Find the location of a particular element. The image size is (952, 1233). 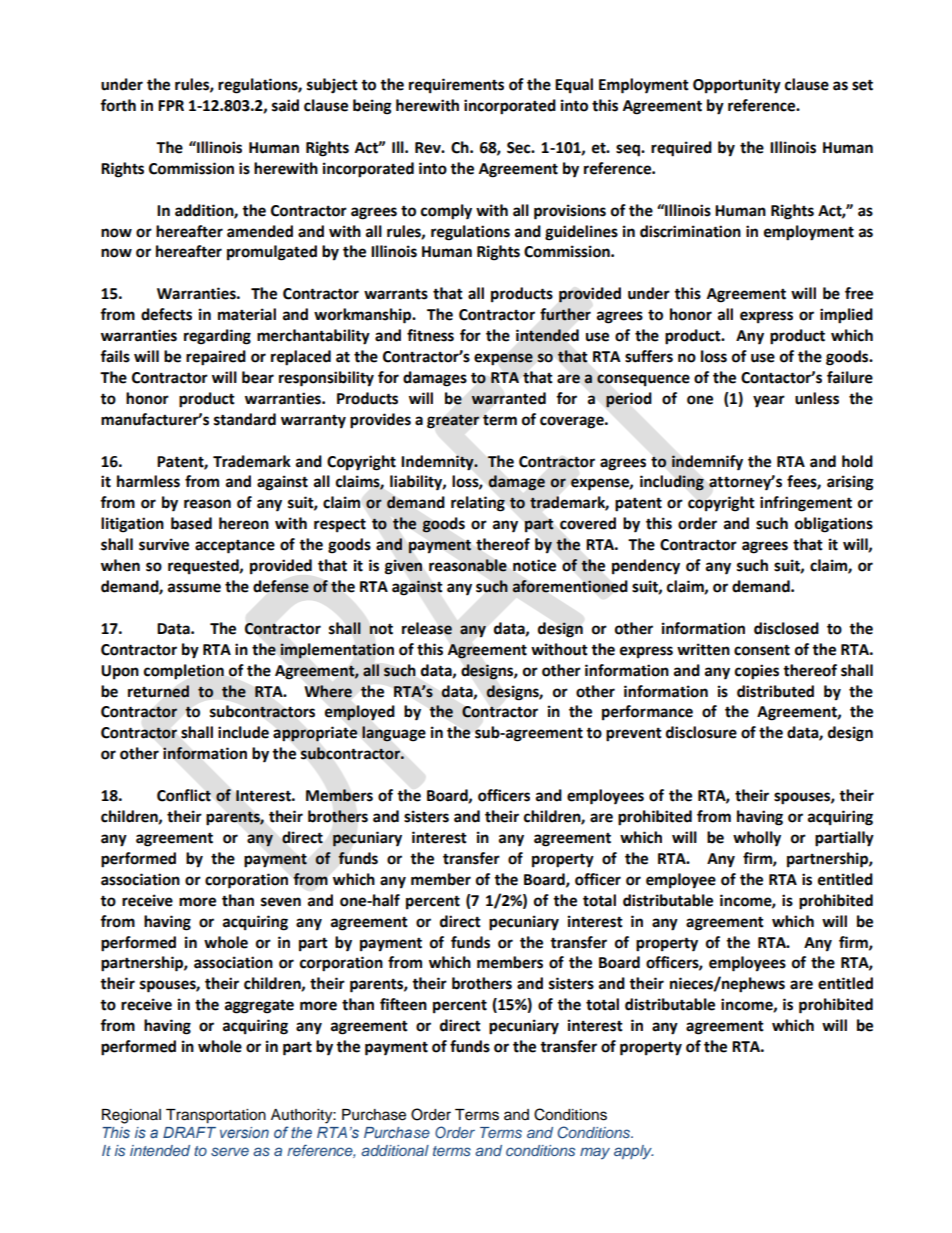

requirements is located at coordinates (456, 86).
